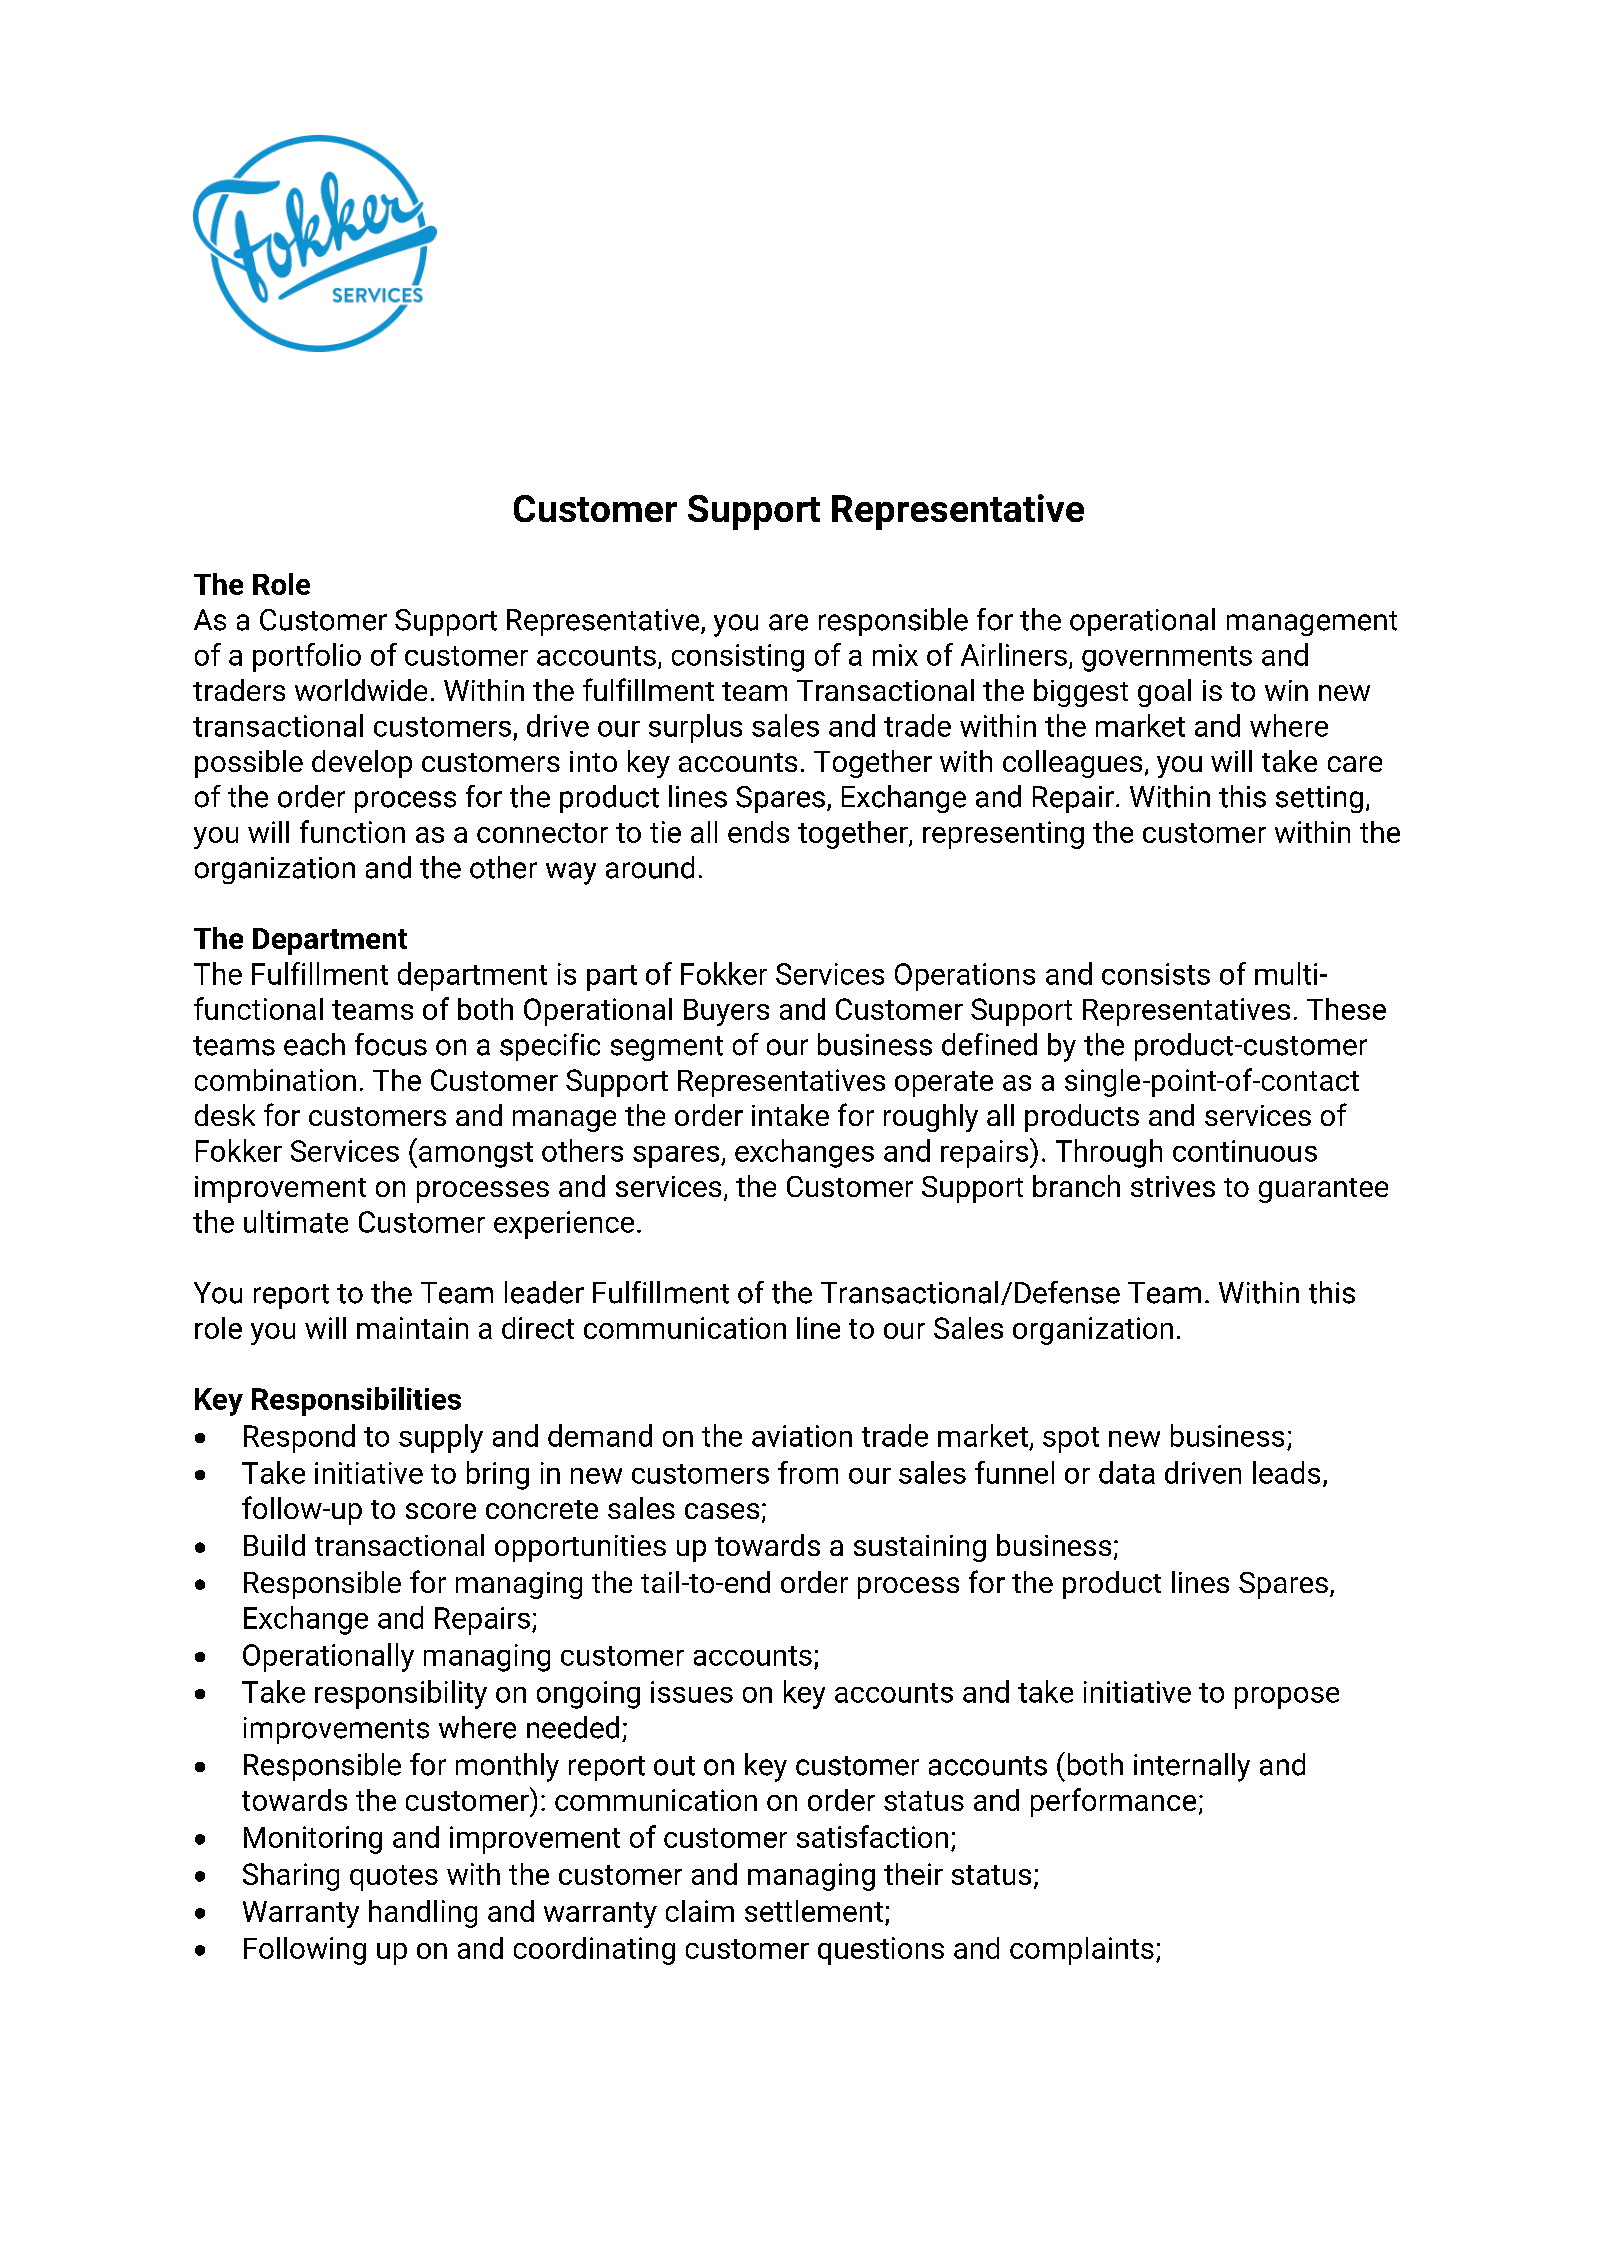 This screenshot has width=1597, height=2259. What do you see at coordinates (423, 1914) in the screenshot?
I see `handling` at bounding box center [423, 1914].
